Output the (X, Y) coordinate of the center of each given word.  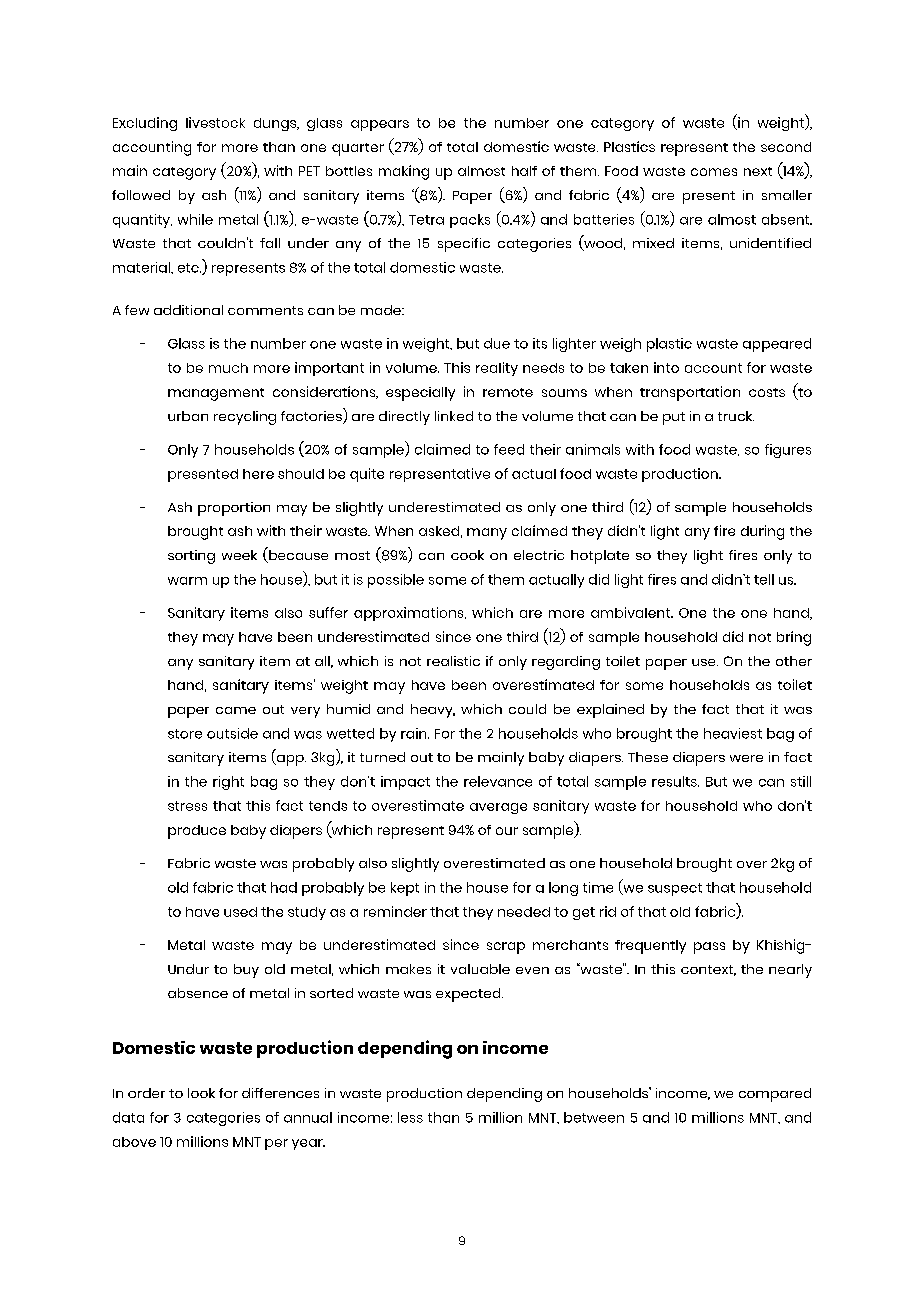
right (228, 783)
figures (788, 451)
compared (775, 1095)
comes (714, 172)
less (410, 1117)
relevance (498, 781)
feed (509, 449)
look (201, 1093)
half (524, 171)
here (258, 474)
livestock (215, 122)
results (675, 781)
